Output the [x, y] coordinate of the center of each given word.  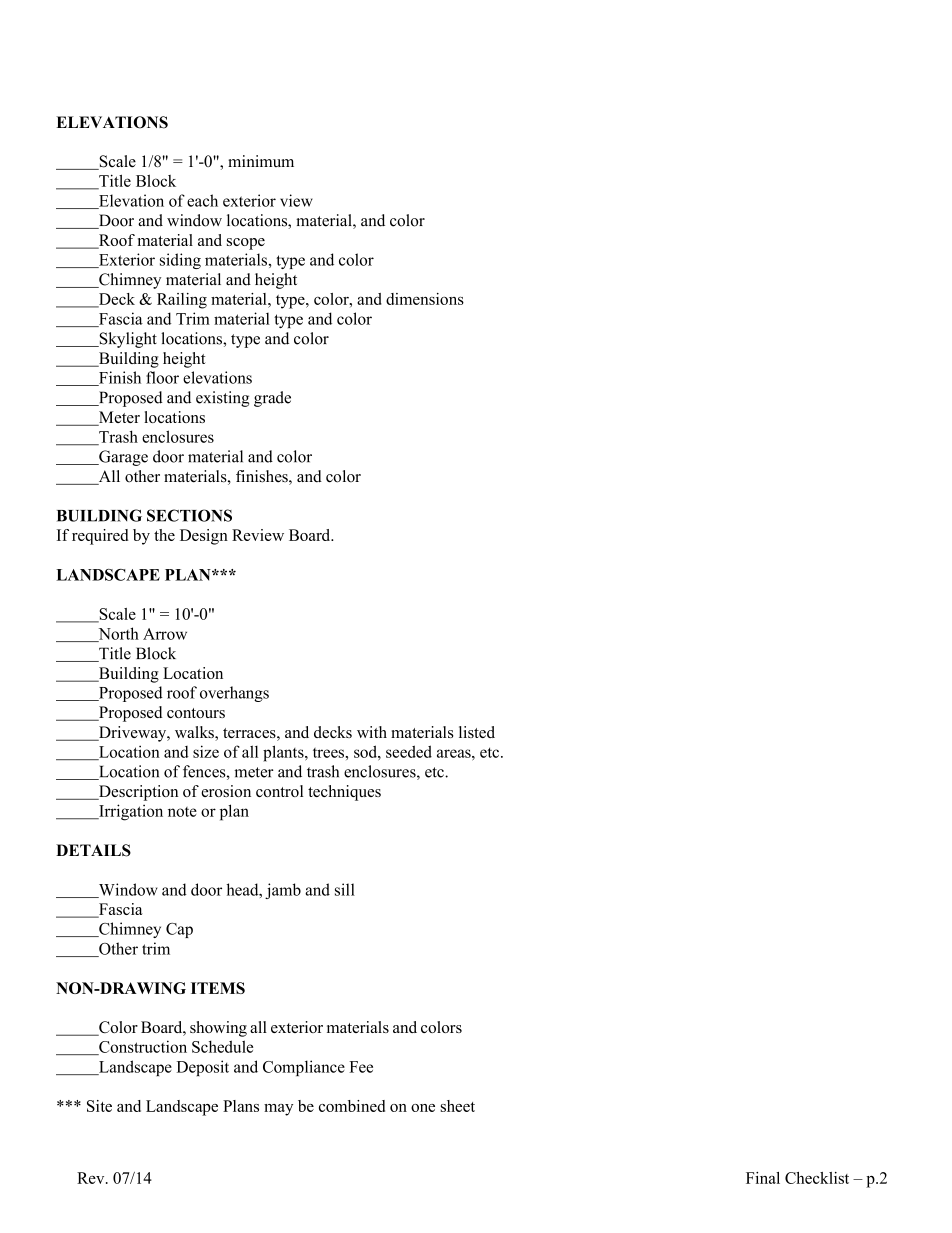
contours [196, 713]
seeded [409, 751]
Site [99, 1106]
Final [763, 1178]
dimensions [425, 299]
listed [477, 732]
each [202, 200]
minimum [261, 161]
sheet [457, 1106]
